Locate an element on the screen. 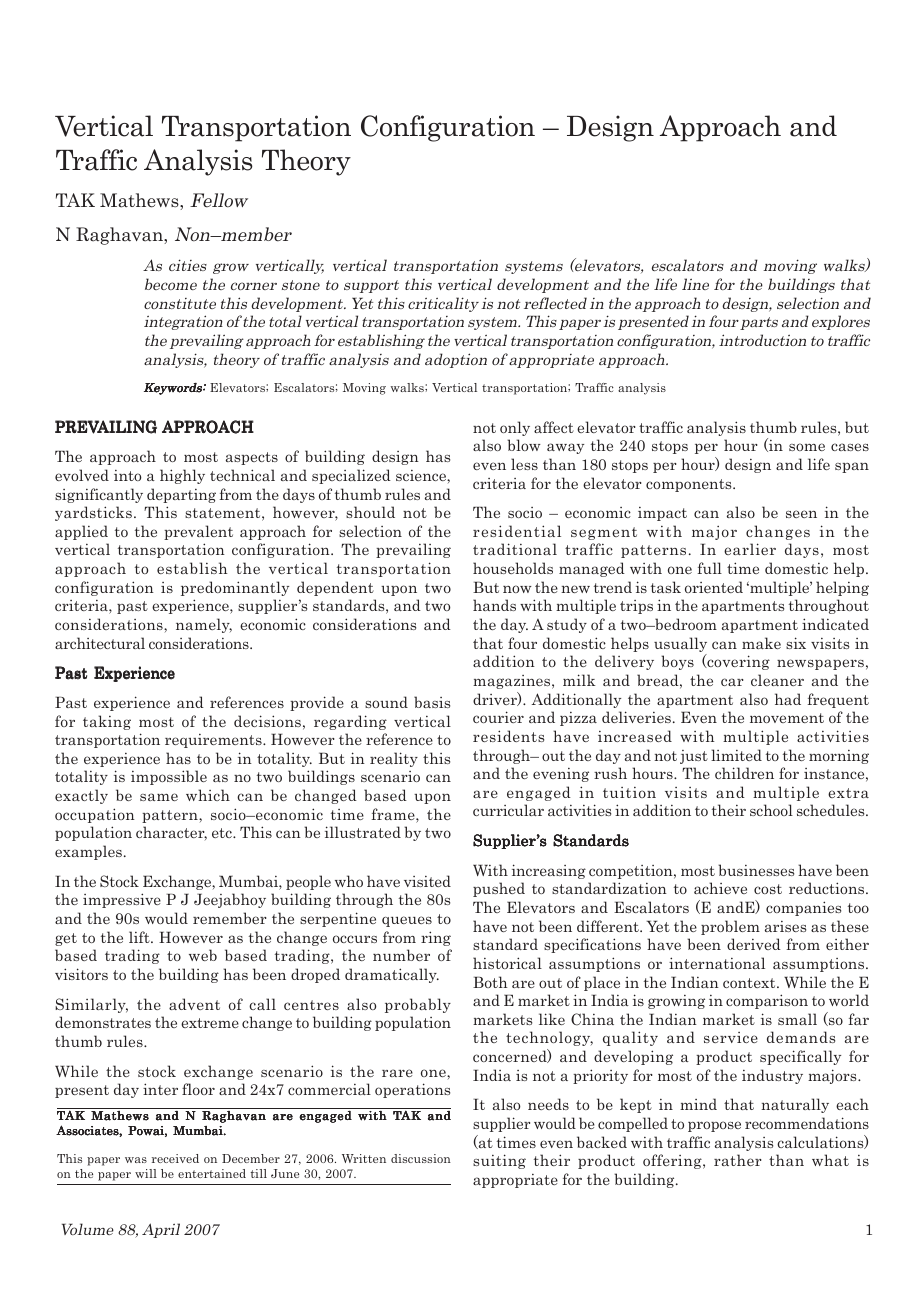 This screenshot has height=1308, width=924. taking is located at coordinates (107, 722).
